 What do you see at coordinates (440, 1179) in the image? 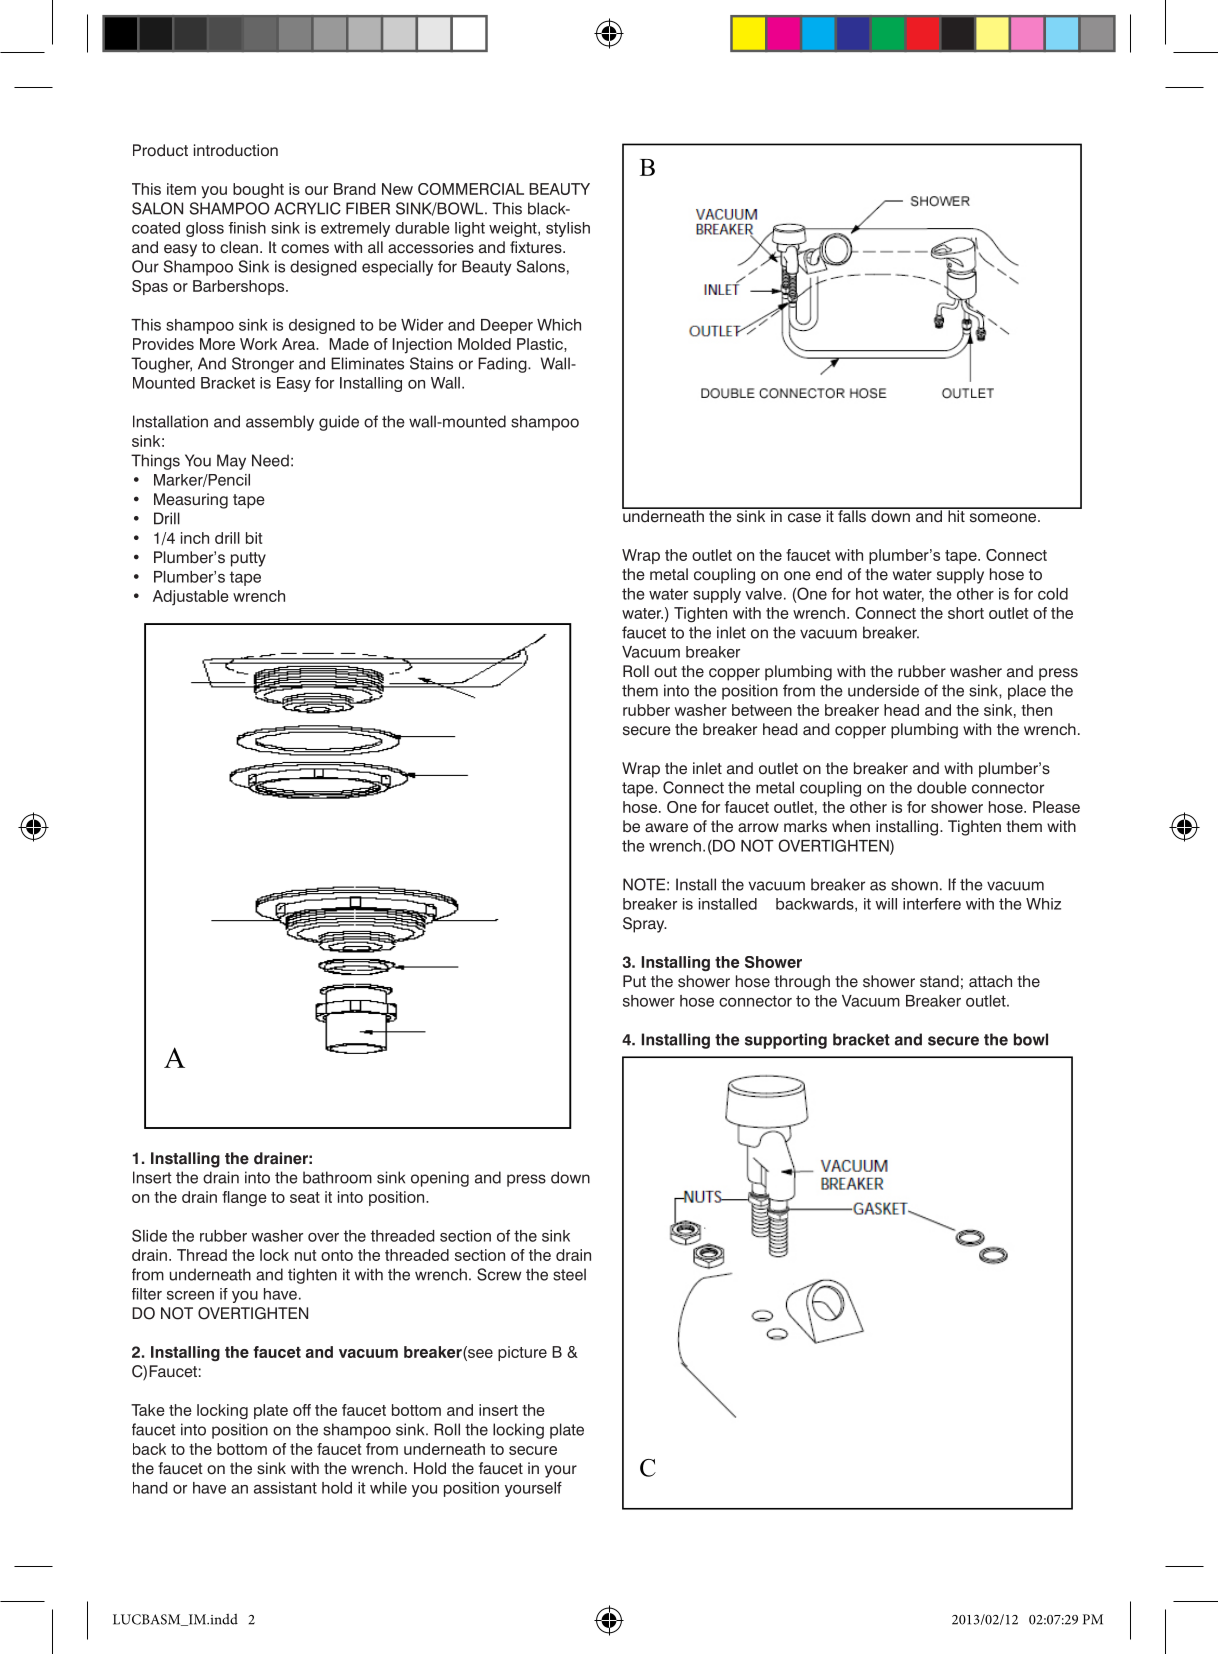
I see `opening` at bounding box center [440, 1179].
